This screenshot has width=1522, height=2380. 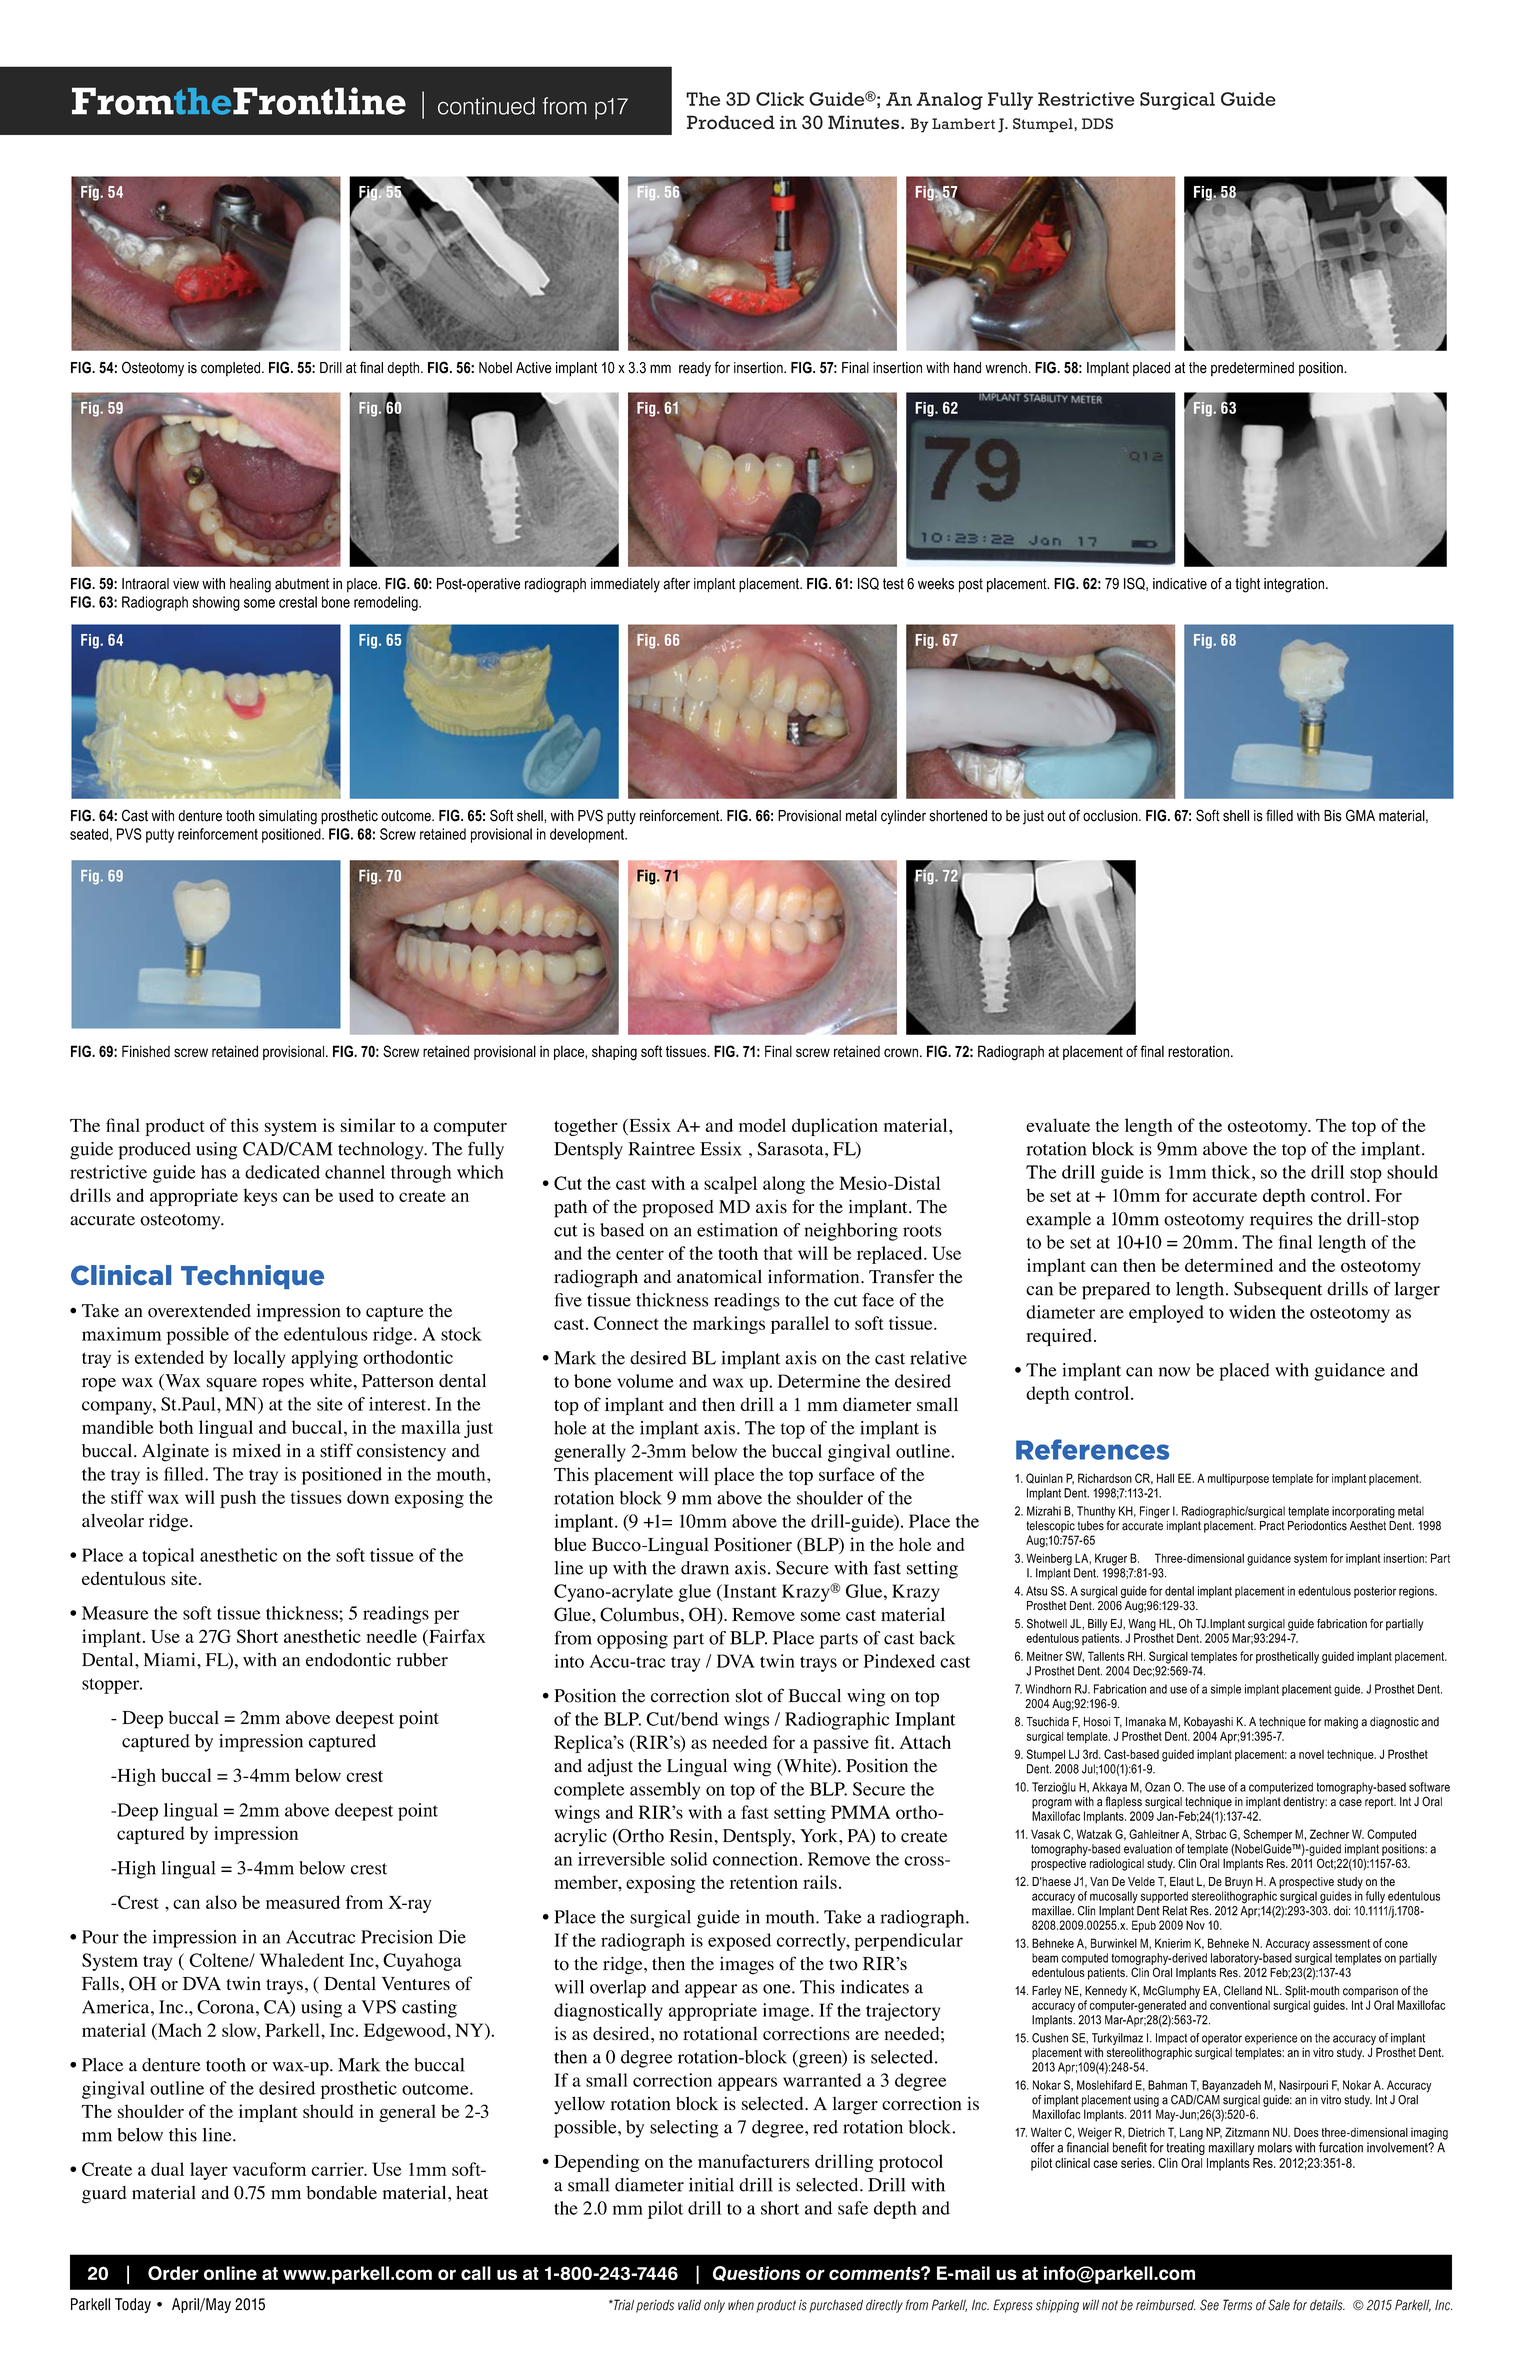 What do you see at coordinates (1097, 124) in the screenshot?
I see `DDS` at bounding box center [1097, 124].
